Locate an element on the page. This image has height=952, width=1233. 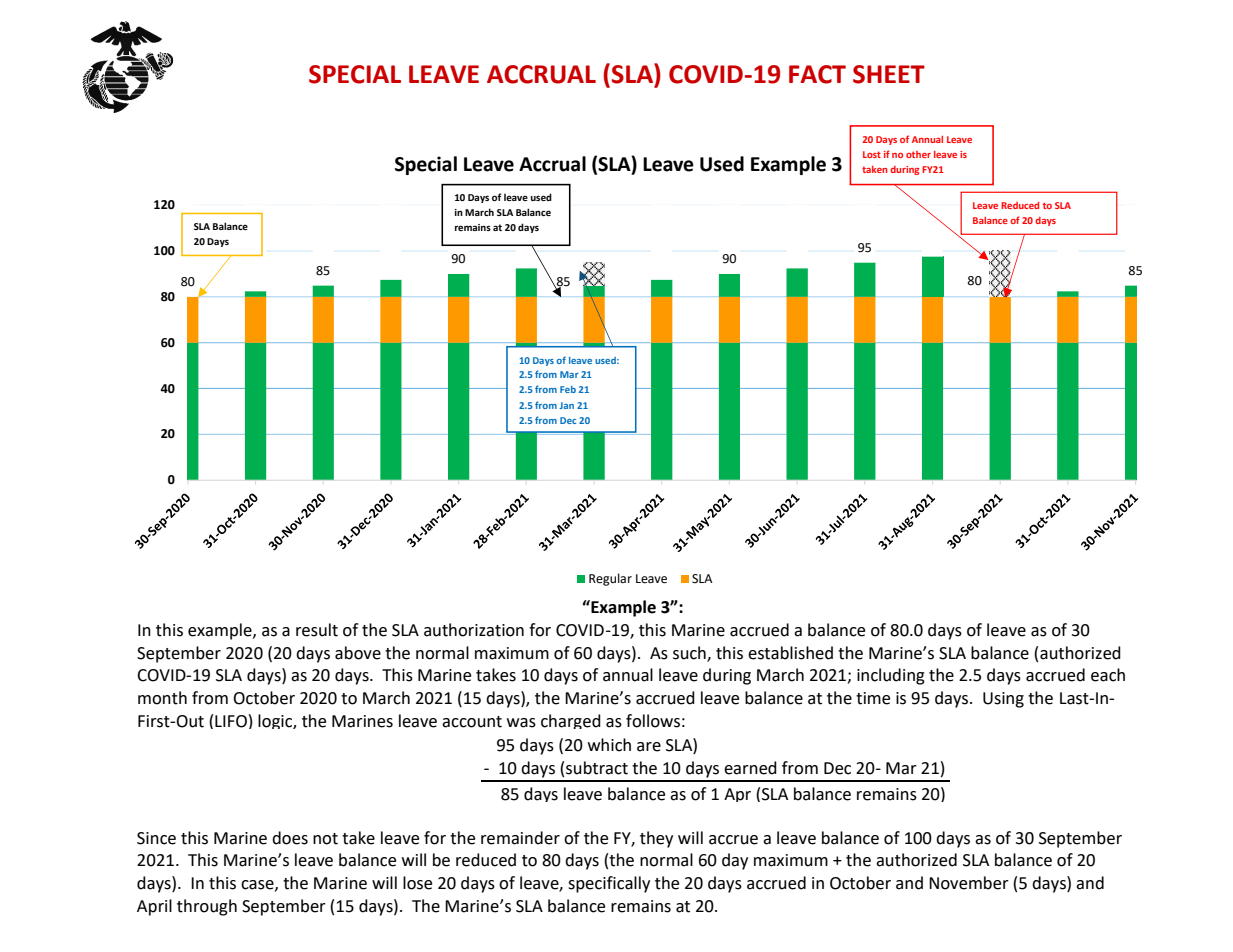
FACT is located at coordinates (817, 74).
